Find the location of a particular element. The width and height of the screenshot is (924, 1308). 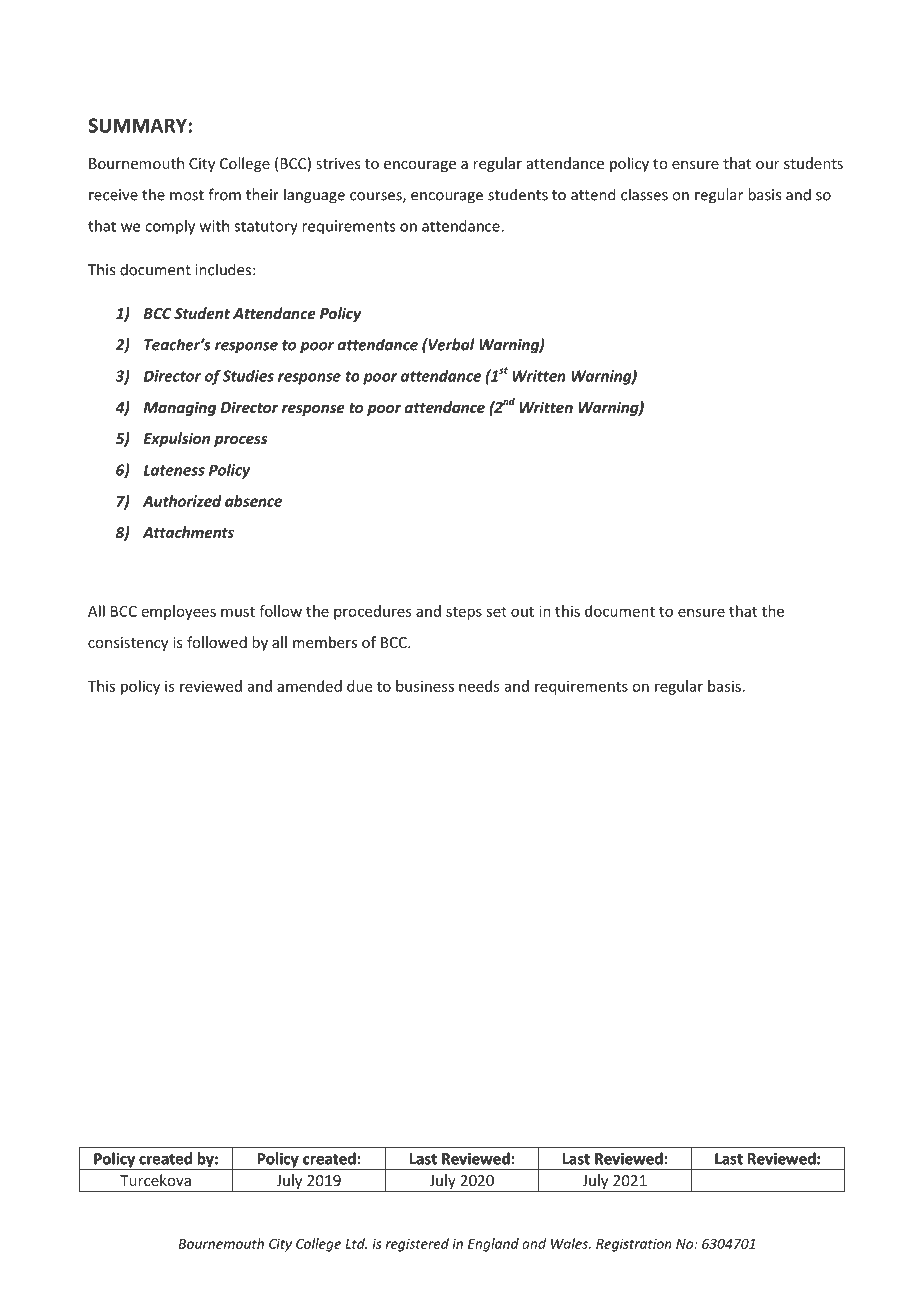

due is located at coordinates (359, 686).
